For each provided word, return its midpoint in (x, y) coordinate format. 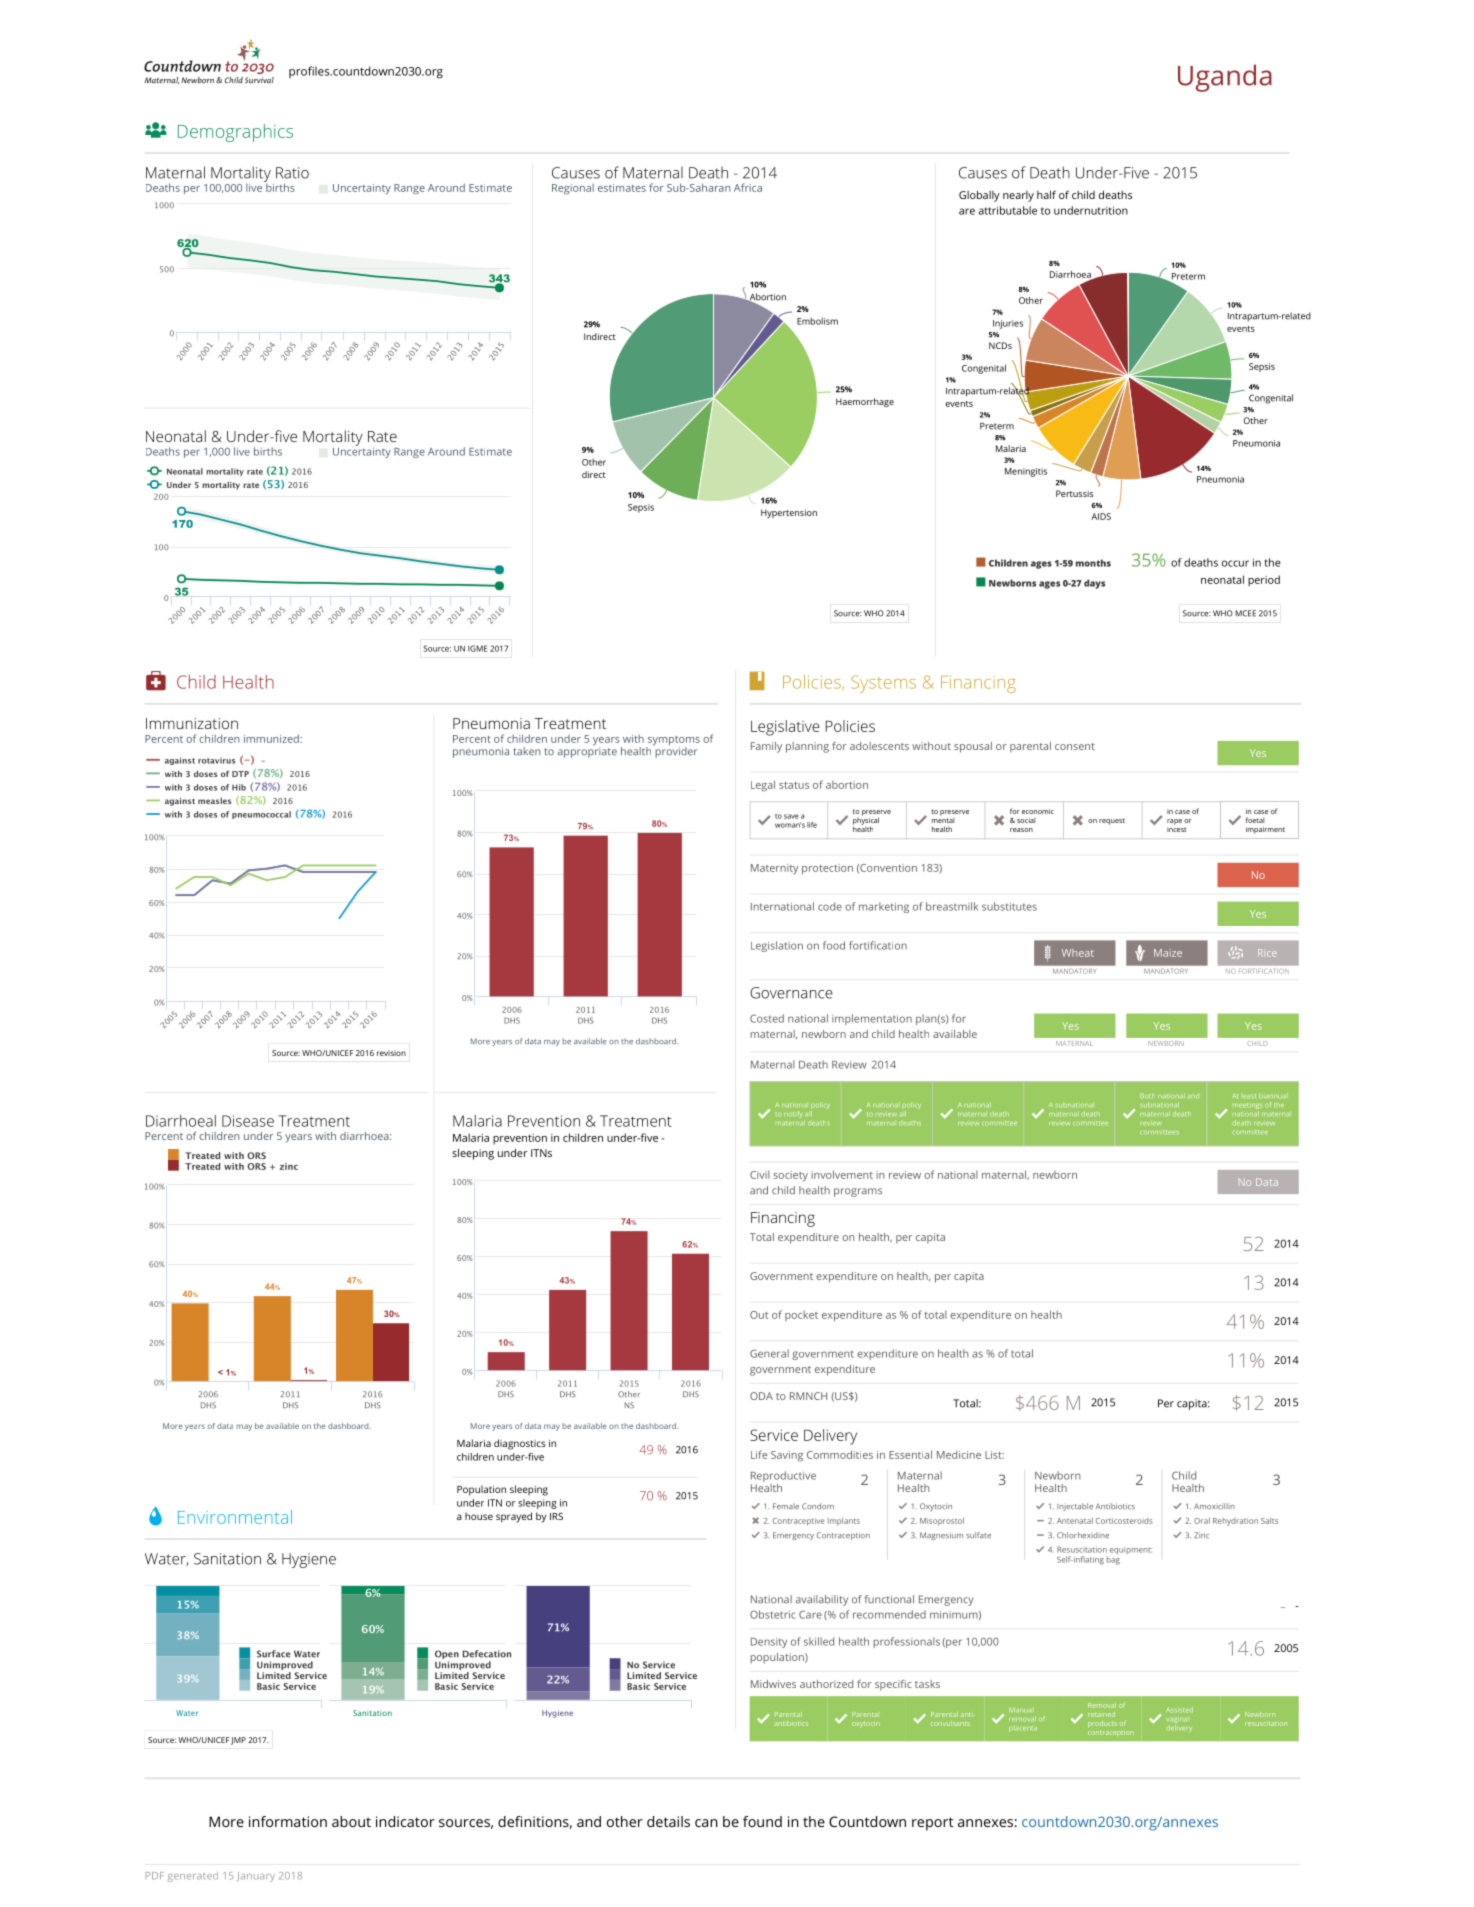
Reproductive (783, 1478)
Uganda (1225, 78)
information (288, 1821)
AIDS (1101, 516)
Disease (248, 1121)
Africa (748, 187)
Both (1147, 1096)
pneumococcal (261, 815)
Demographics (235, 133)
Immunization (192, 723)
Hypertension (789, 513)
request (1112, 821)
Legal (763, 786)
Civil (760, 1175)
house (479, 1516)
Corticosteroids (1124, 1521)
